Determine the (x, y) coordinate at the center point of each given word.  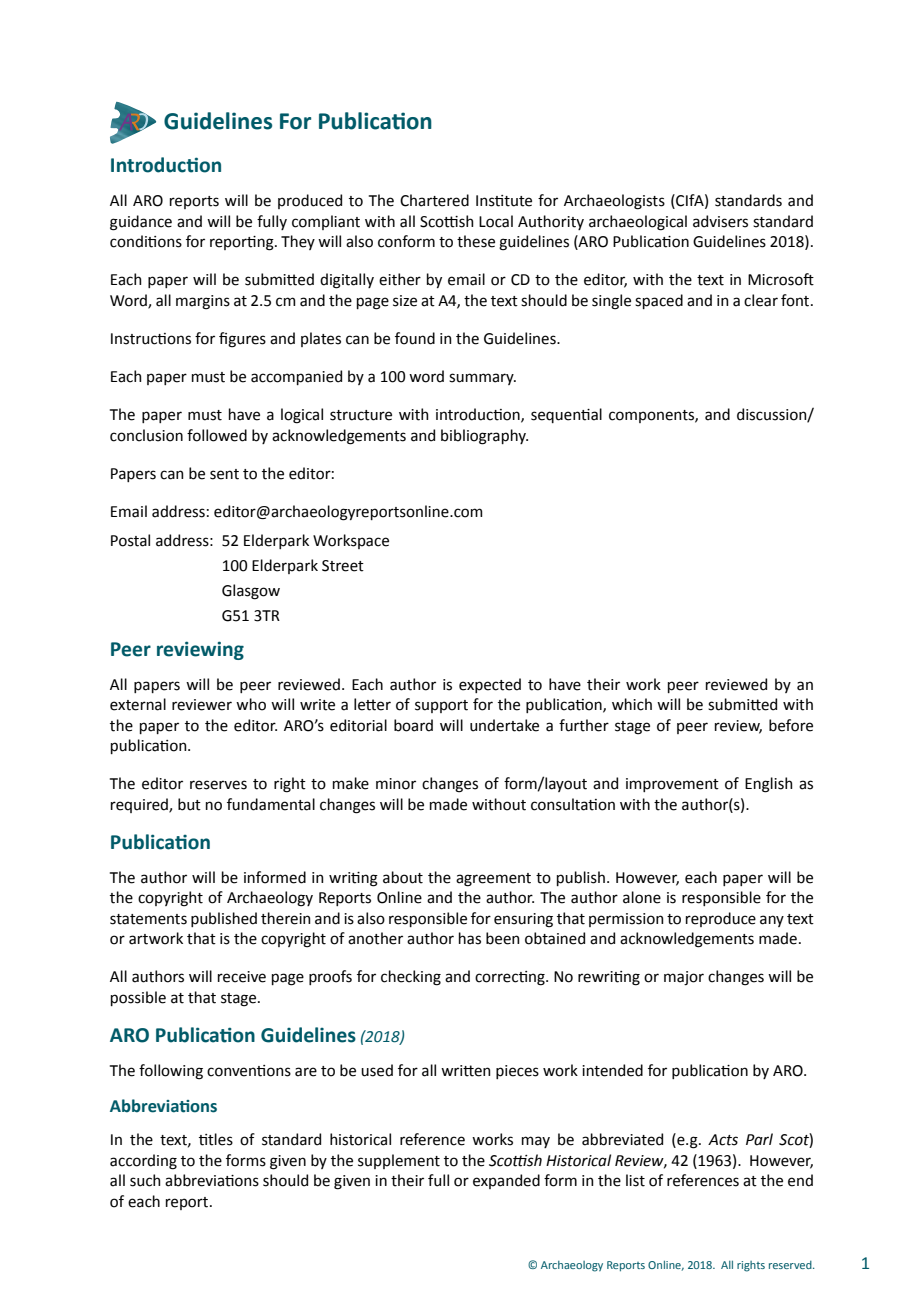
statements (148, 919)
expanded (506, 1181)
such (145, 1180)
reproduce (721, 919)
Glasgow (251, 592)
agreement (493, 880)
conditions (146, 241)
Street (343, 566)
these (476, 241)
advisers (720, 221)
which (632, 704)
